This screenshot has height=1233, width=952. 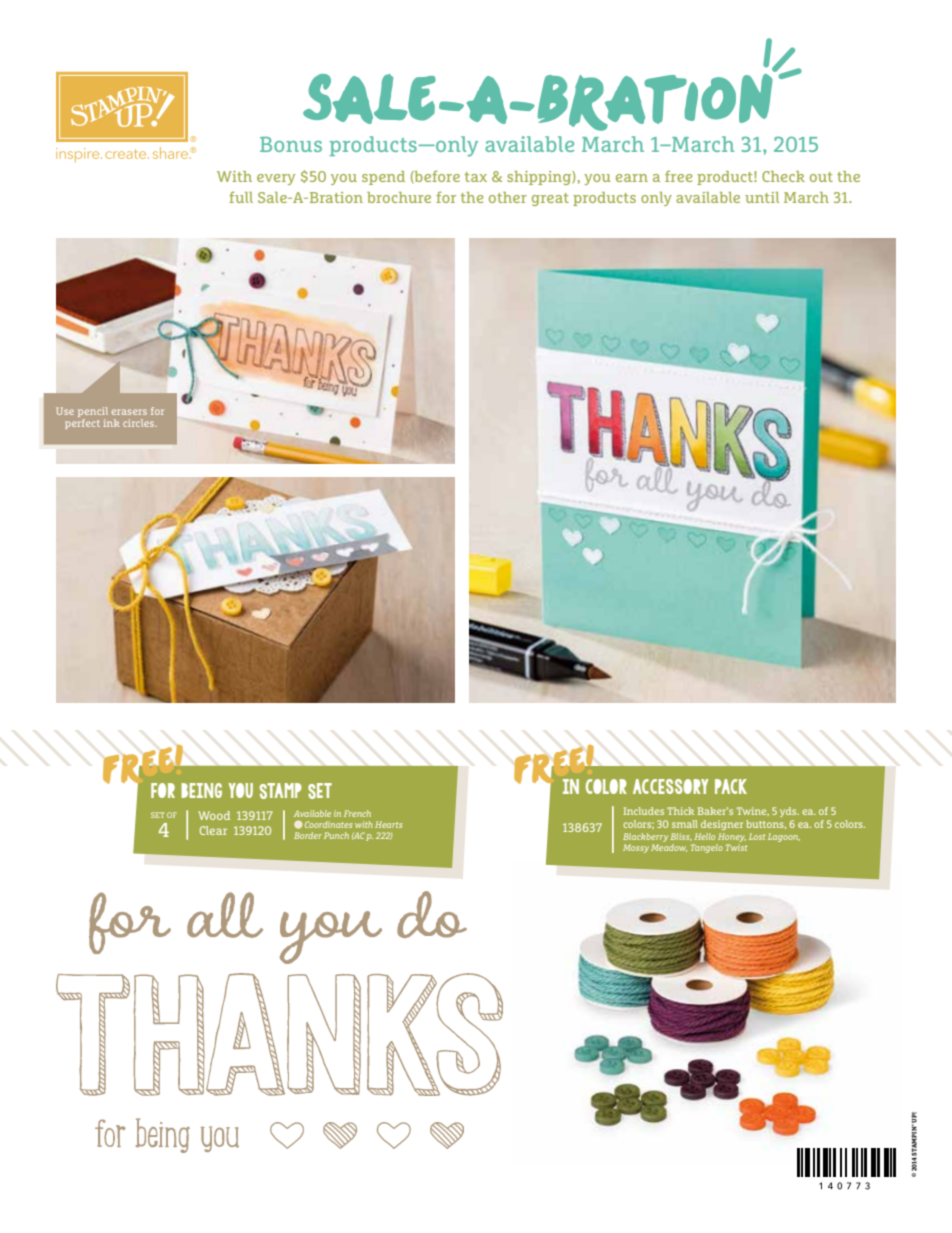 I want to click on Hearts, so click(x=388, y=824).
